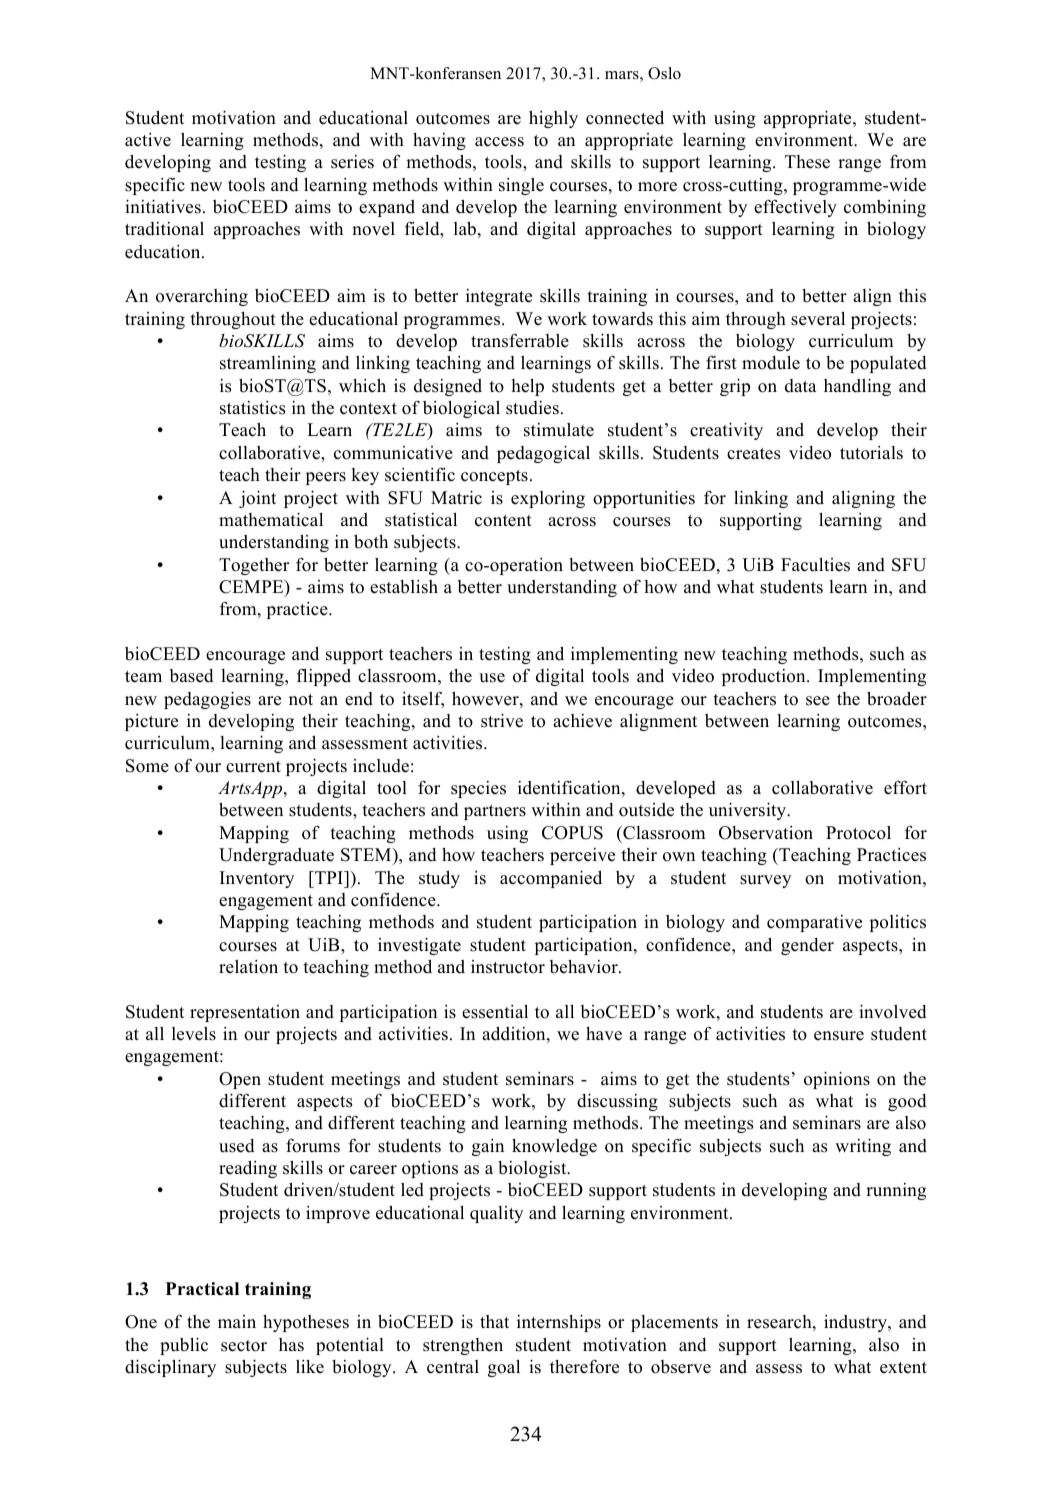 This page has height=1486, width=1052. Describe the element at coordinates (532, 408) in the page. I see `studies` at that location.
